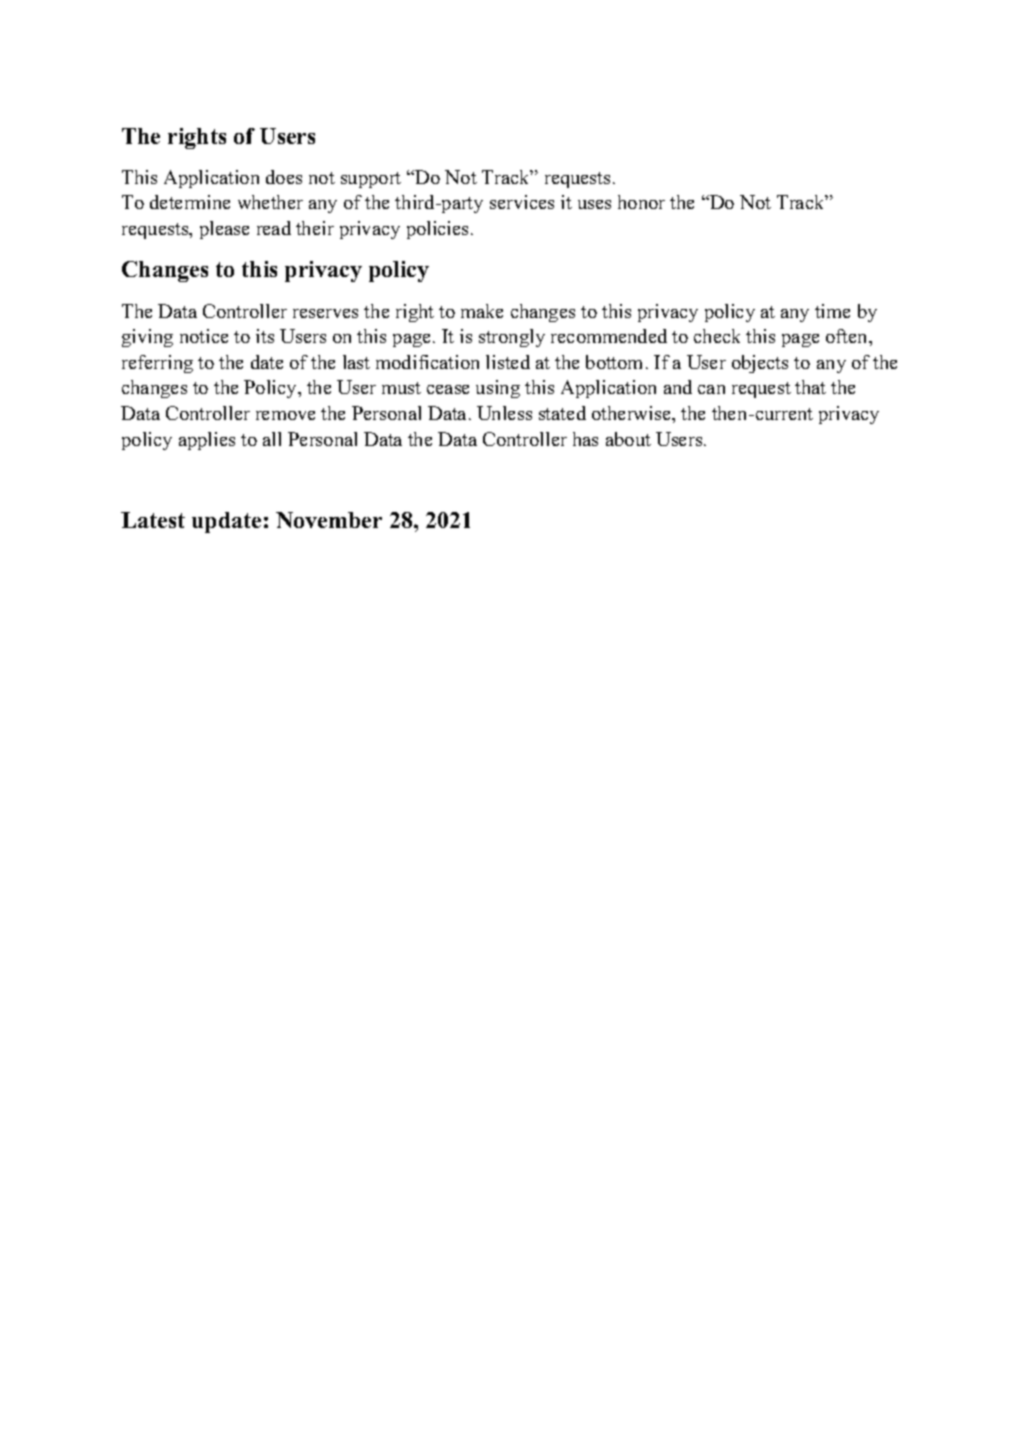  I want to click on time, so click(832, 311).
